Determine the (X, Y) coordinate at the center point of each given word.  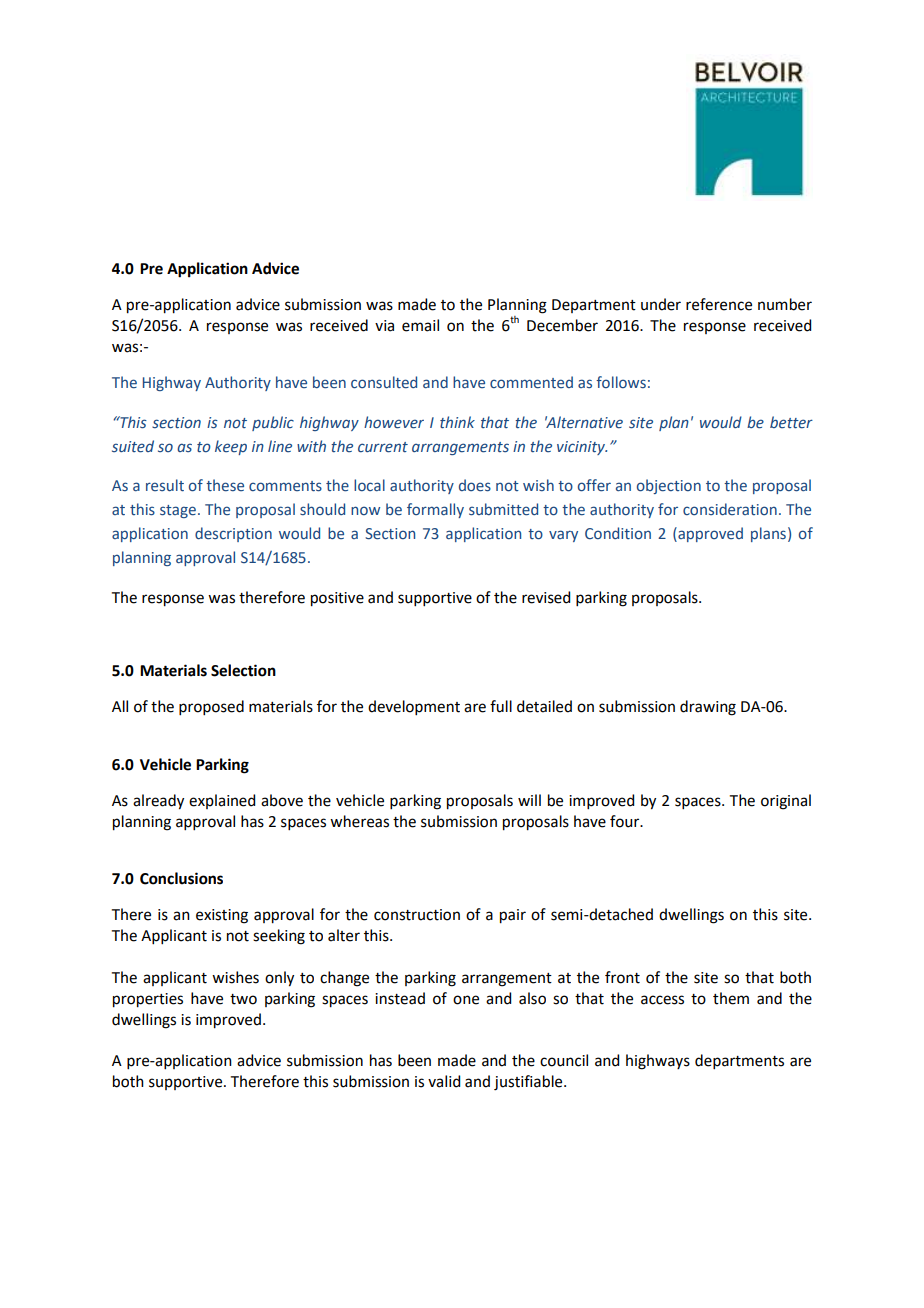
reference (719, 304)
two (243, 999)
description (233, 534)
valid (444, 1081)
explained (222, 801)
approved (709, 534)
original (786, 802)
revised (546, 597)
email (420, 325)
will (529, 800)
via (384, 326)
